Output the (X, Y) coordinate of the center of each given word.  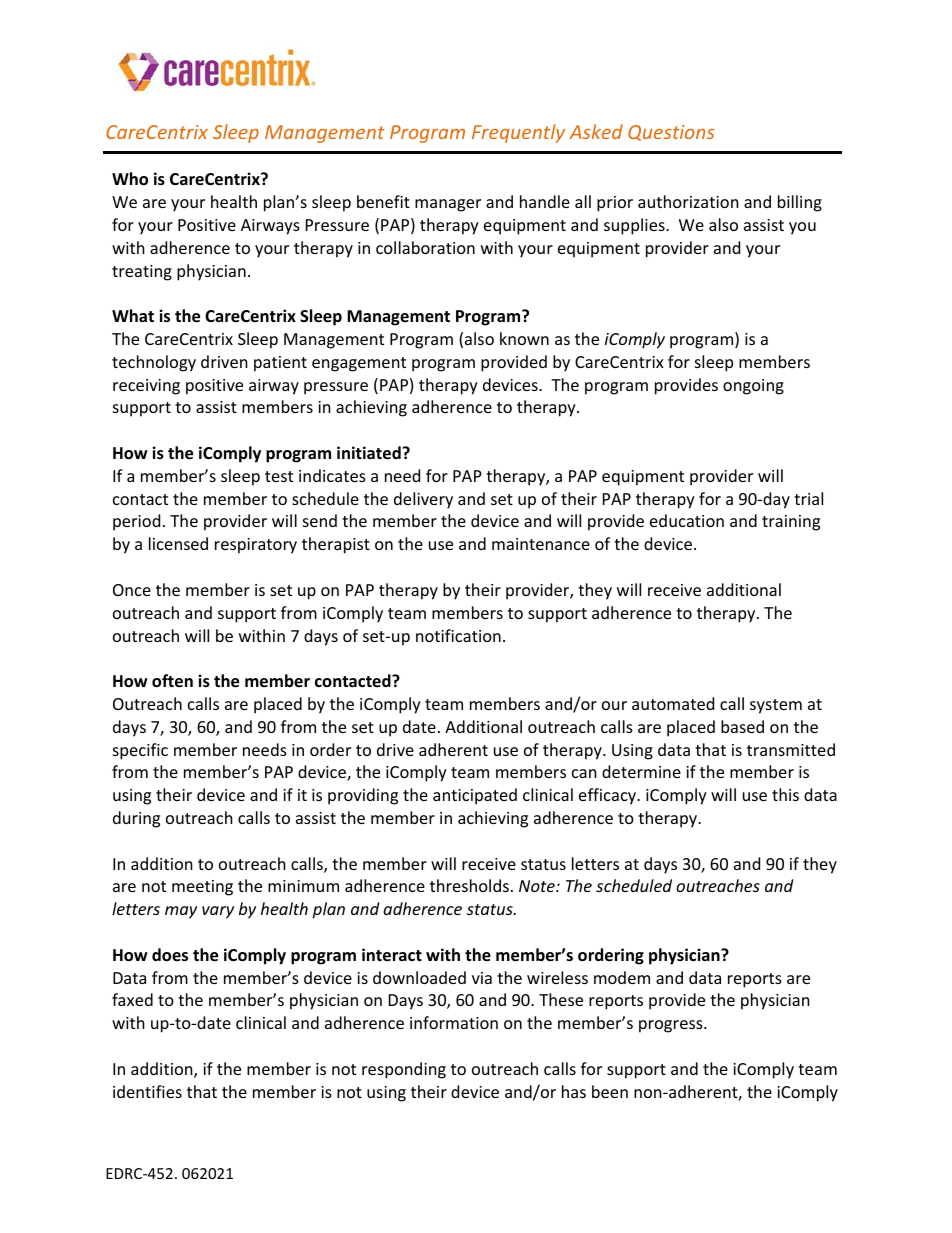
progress (672, 1026)
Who (130, 179)
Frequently (518, 133)
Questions (671, 133)
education (687, 520)
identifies (147, 1091)
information (454, 1022)
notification (458, 635)
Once (132, 590)
